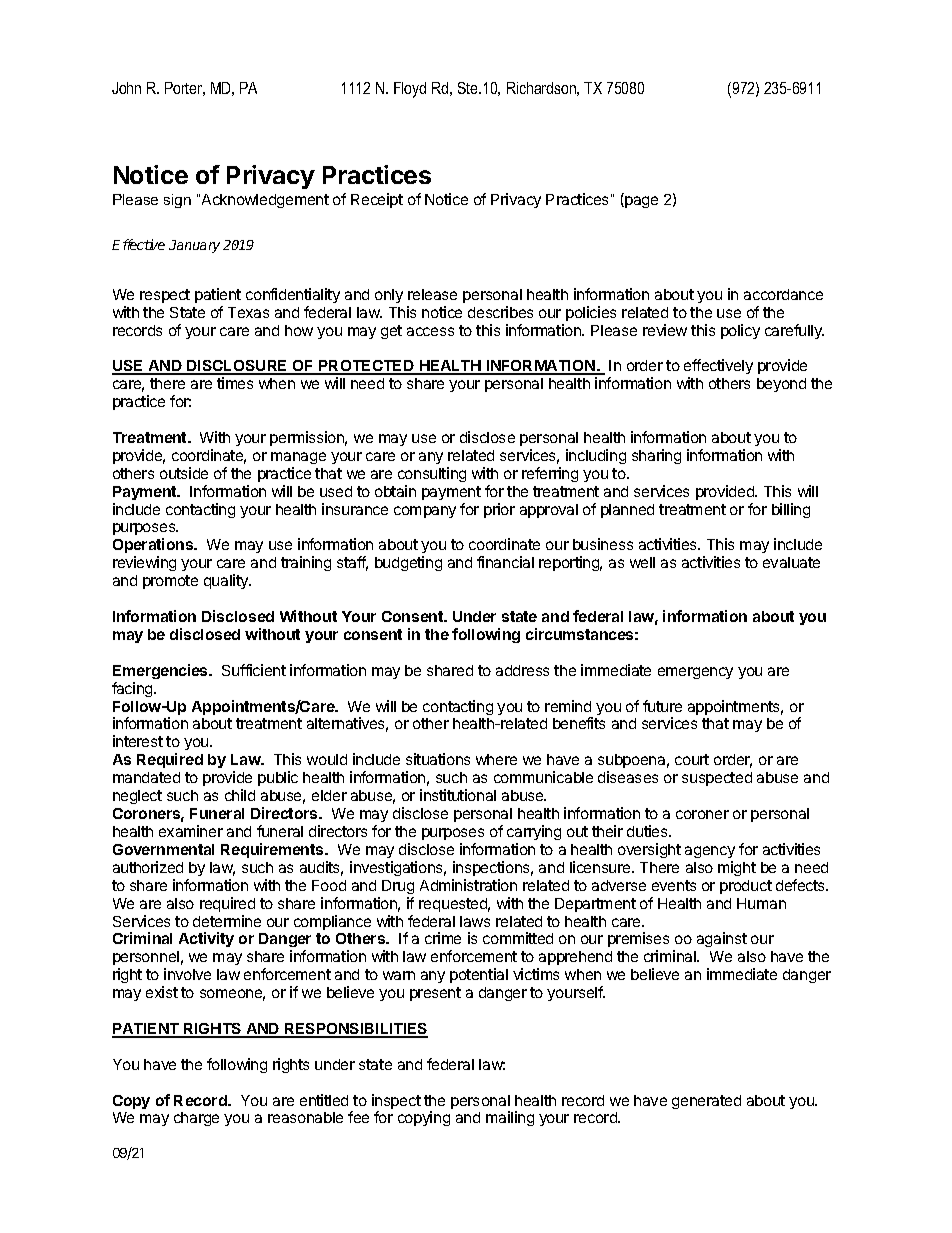 This image has width=952, height=1233. What do you see at coordinates (240, 795) in the image?
I see `child` at bounding box center [240, 795].
